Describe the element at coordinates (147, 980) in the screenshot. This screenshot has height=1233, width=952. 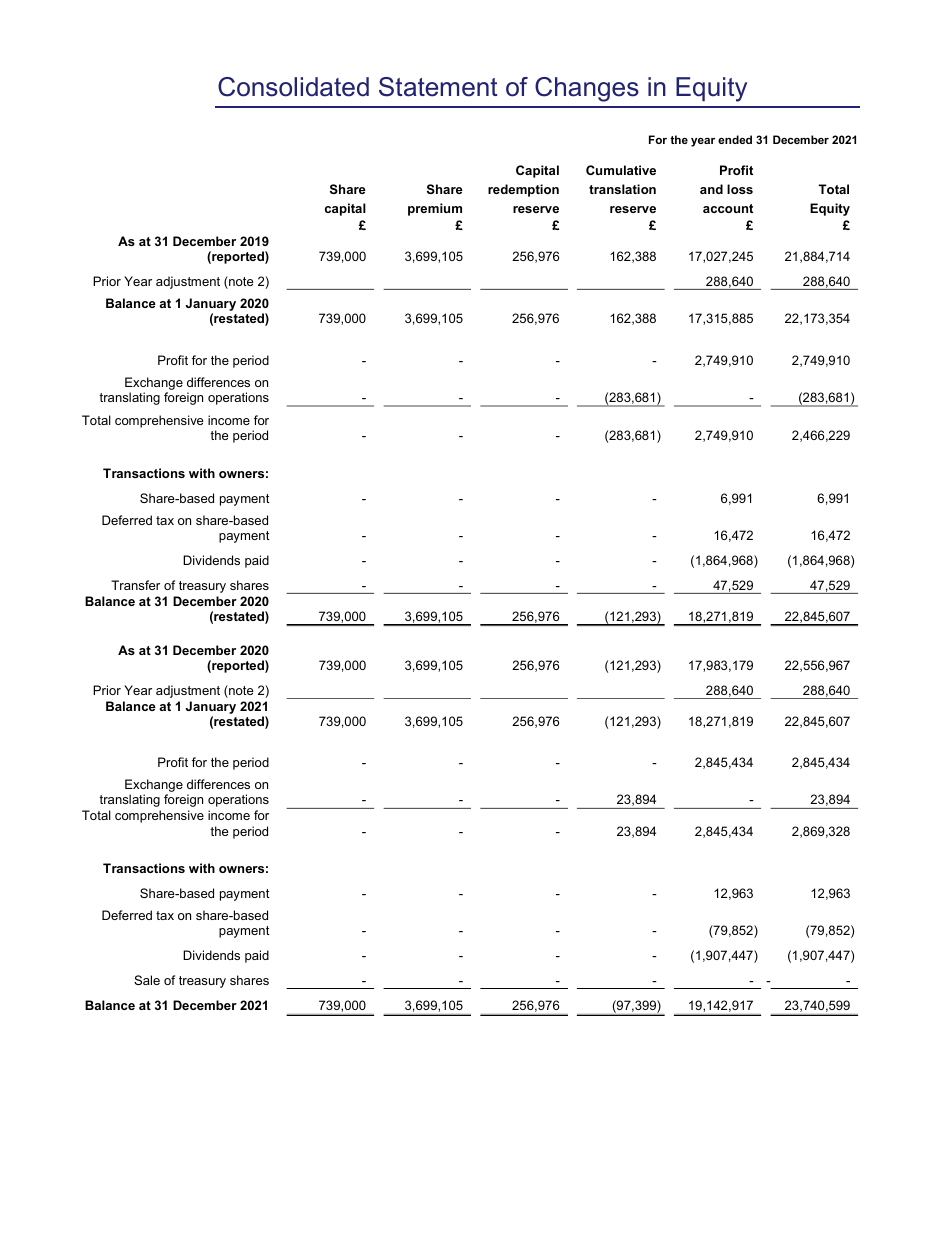
I see `Sale` at that location.
